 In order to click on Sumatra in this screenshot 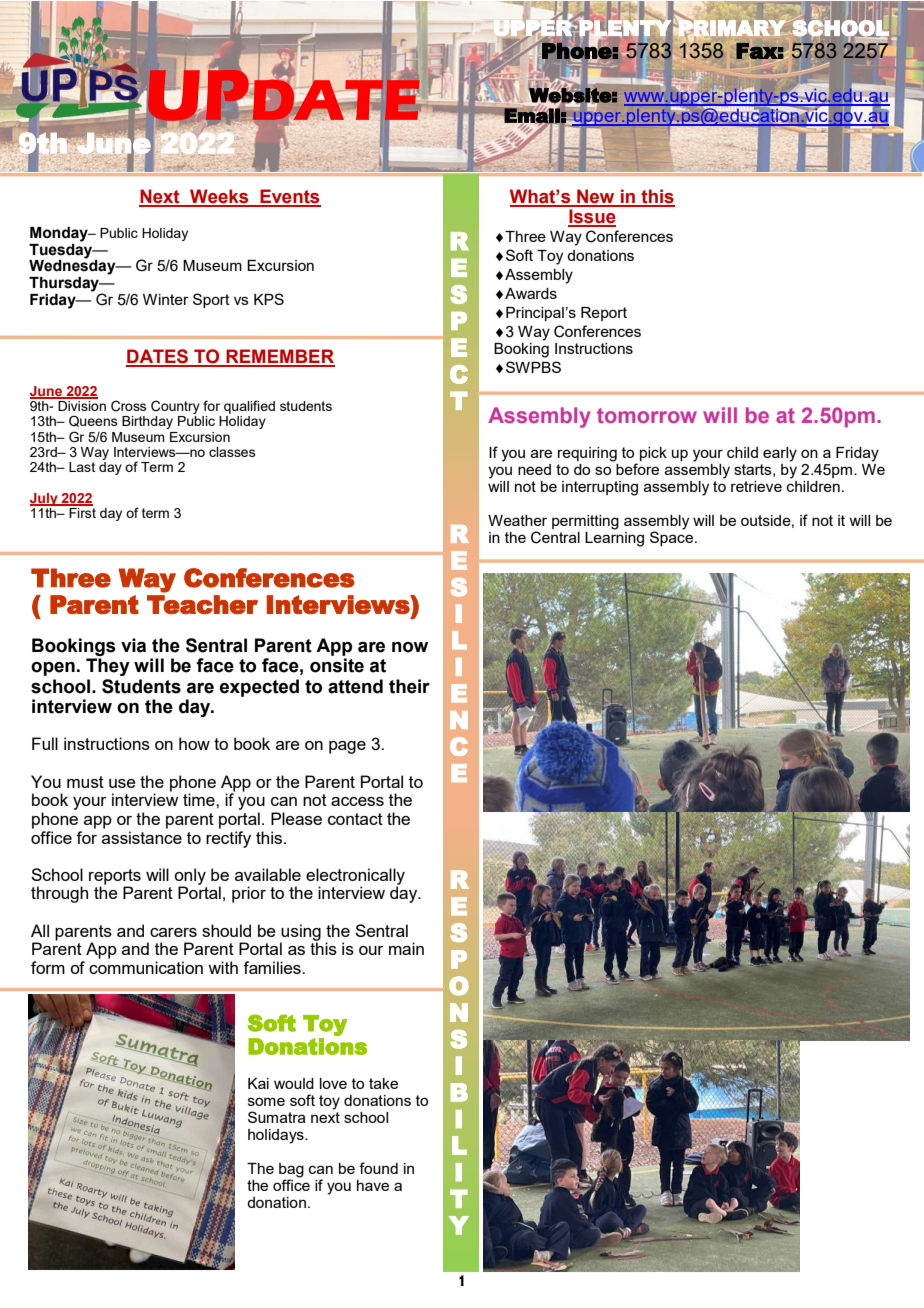, I will do `click(277, 1117)`.
